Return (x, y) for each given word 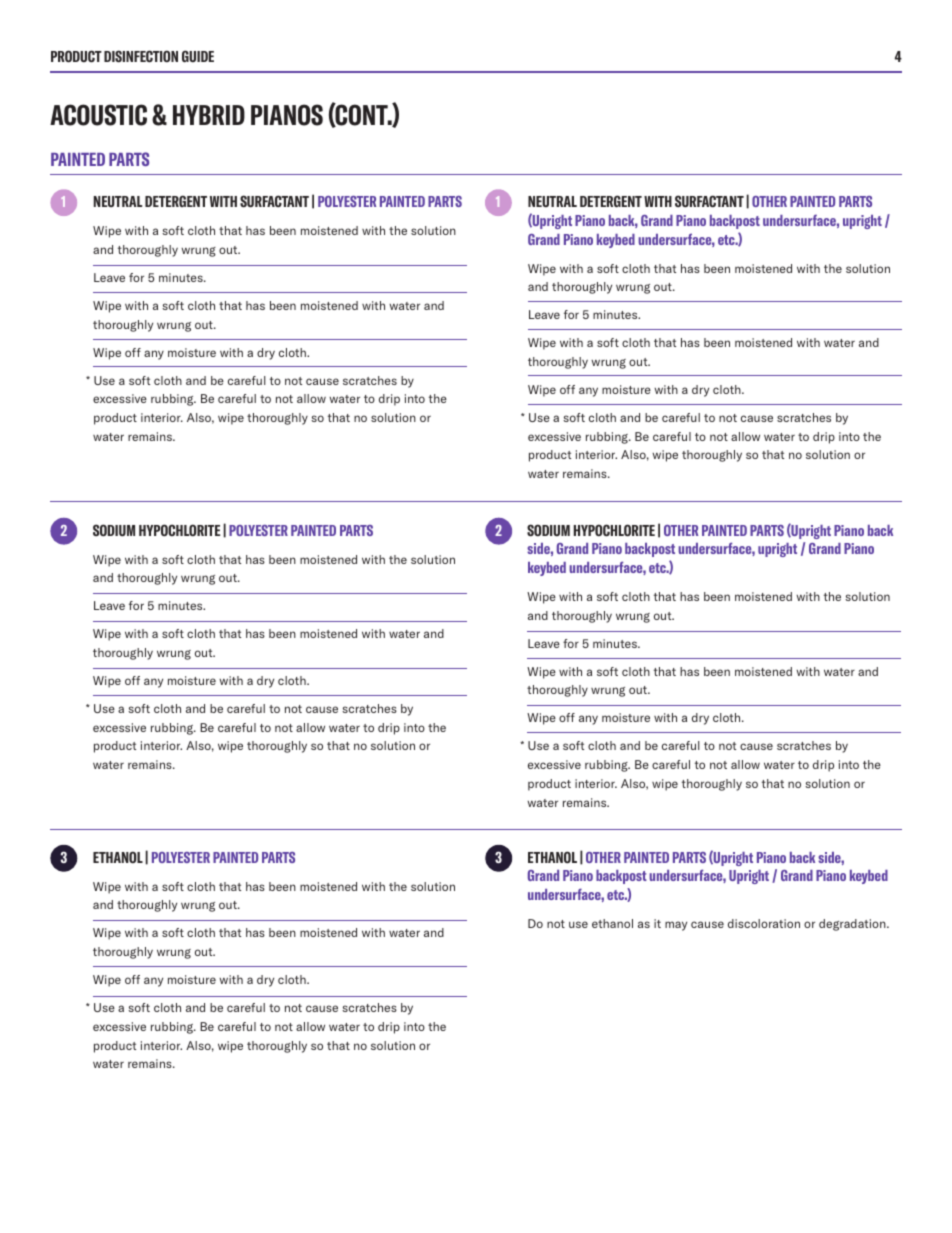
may (676, 926)
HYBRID (209, 115)
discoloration (764, 923)
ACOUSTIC (98, 115)
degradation (853, 925)
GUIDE (198, 56)
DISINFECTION (141, 56)
